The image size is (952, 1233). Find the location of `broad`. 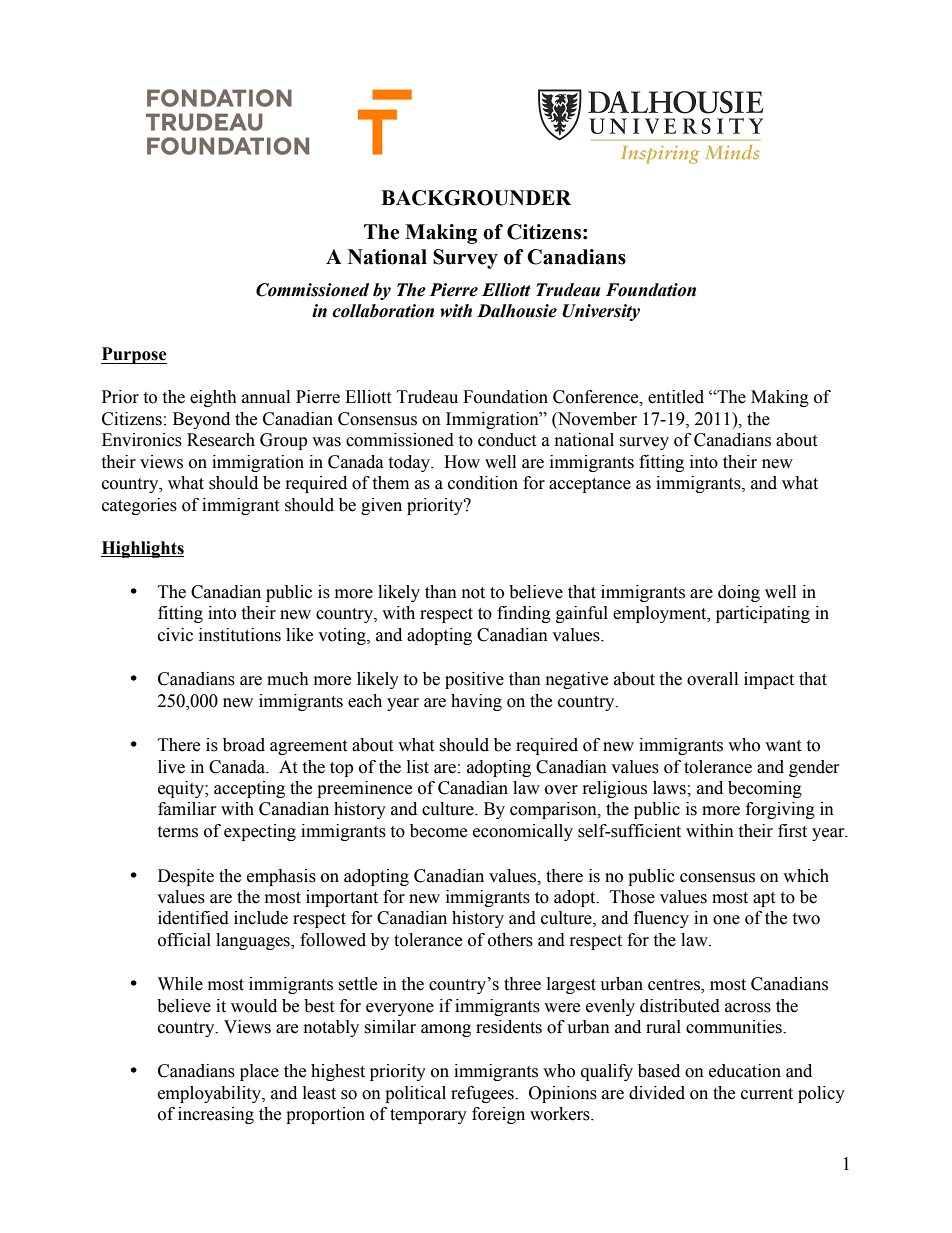

broad is located at coordinates (244, 745).
